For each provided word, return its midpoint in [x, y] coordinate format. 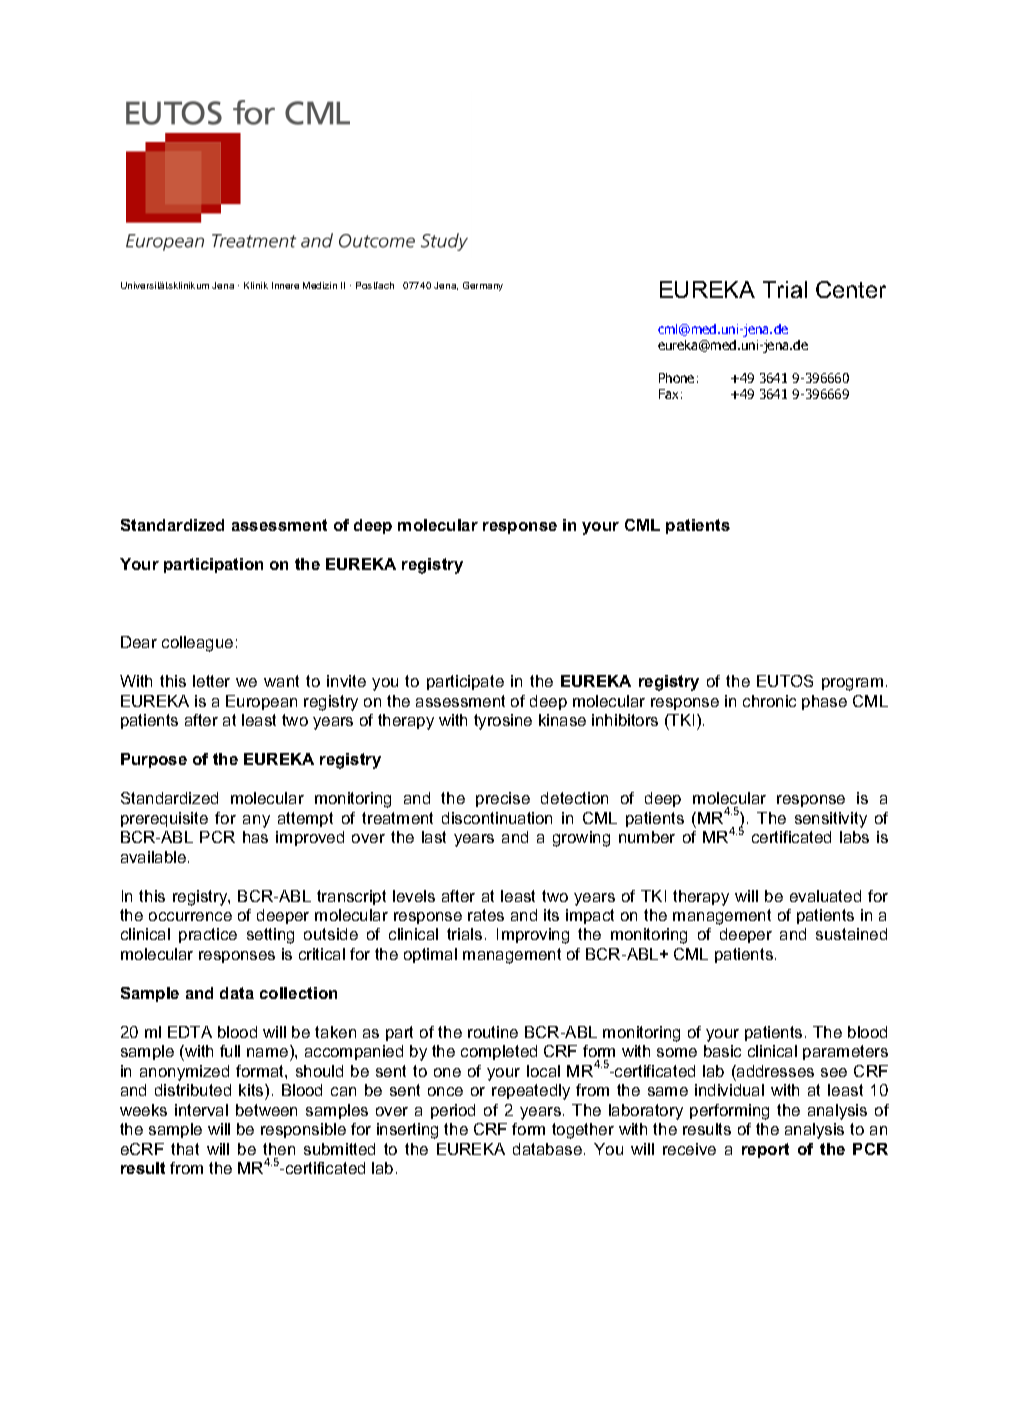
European [261, 702]
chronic [769, 701]
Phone [676, 378]
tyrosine [503, 722]
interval [201, 1110]
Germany [483, 286]
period [453, 1111]
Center [851, 289]
